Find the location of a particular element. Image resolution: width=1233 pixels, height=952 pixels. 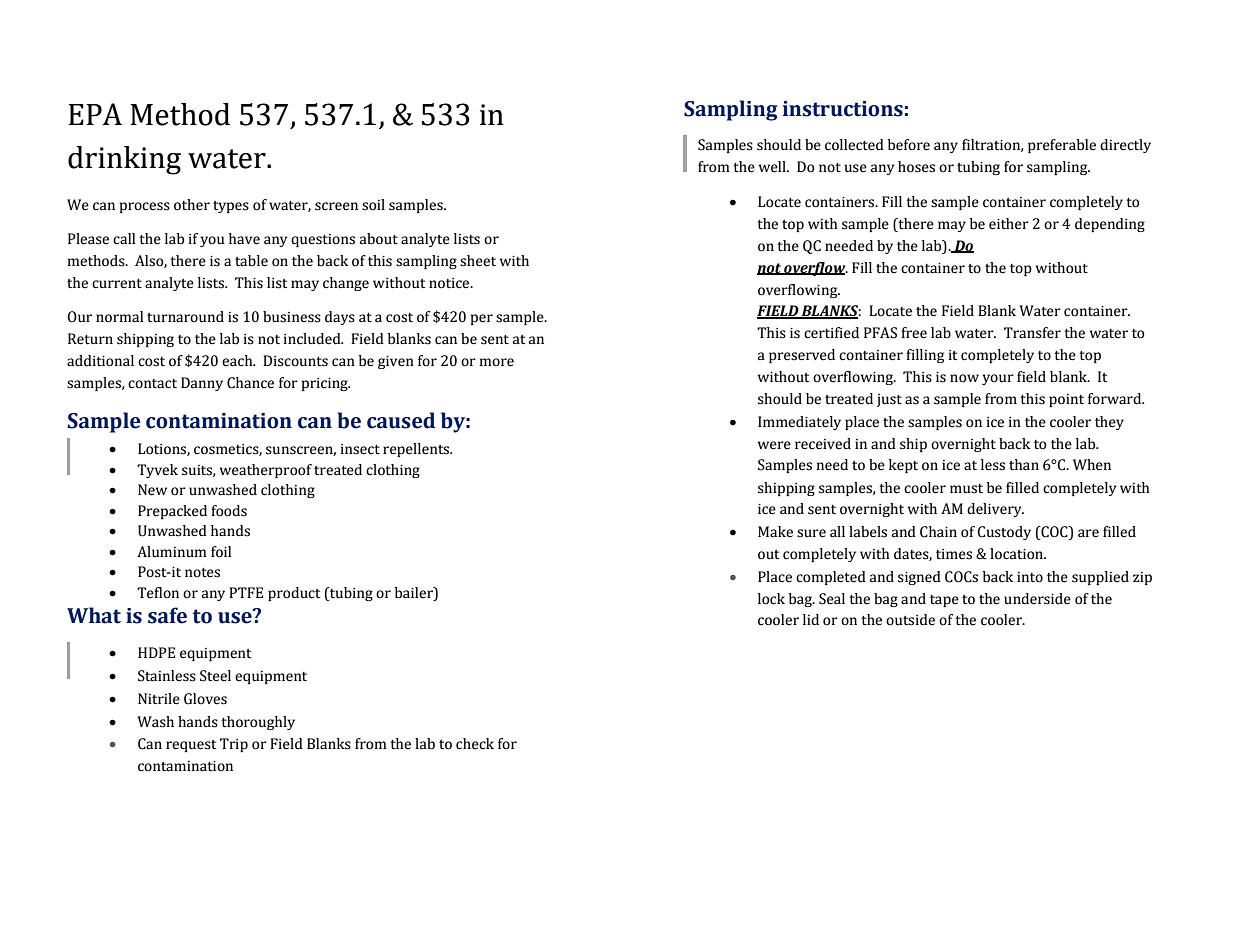

well is located at coordinates (773, 167).
